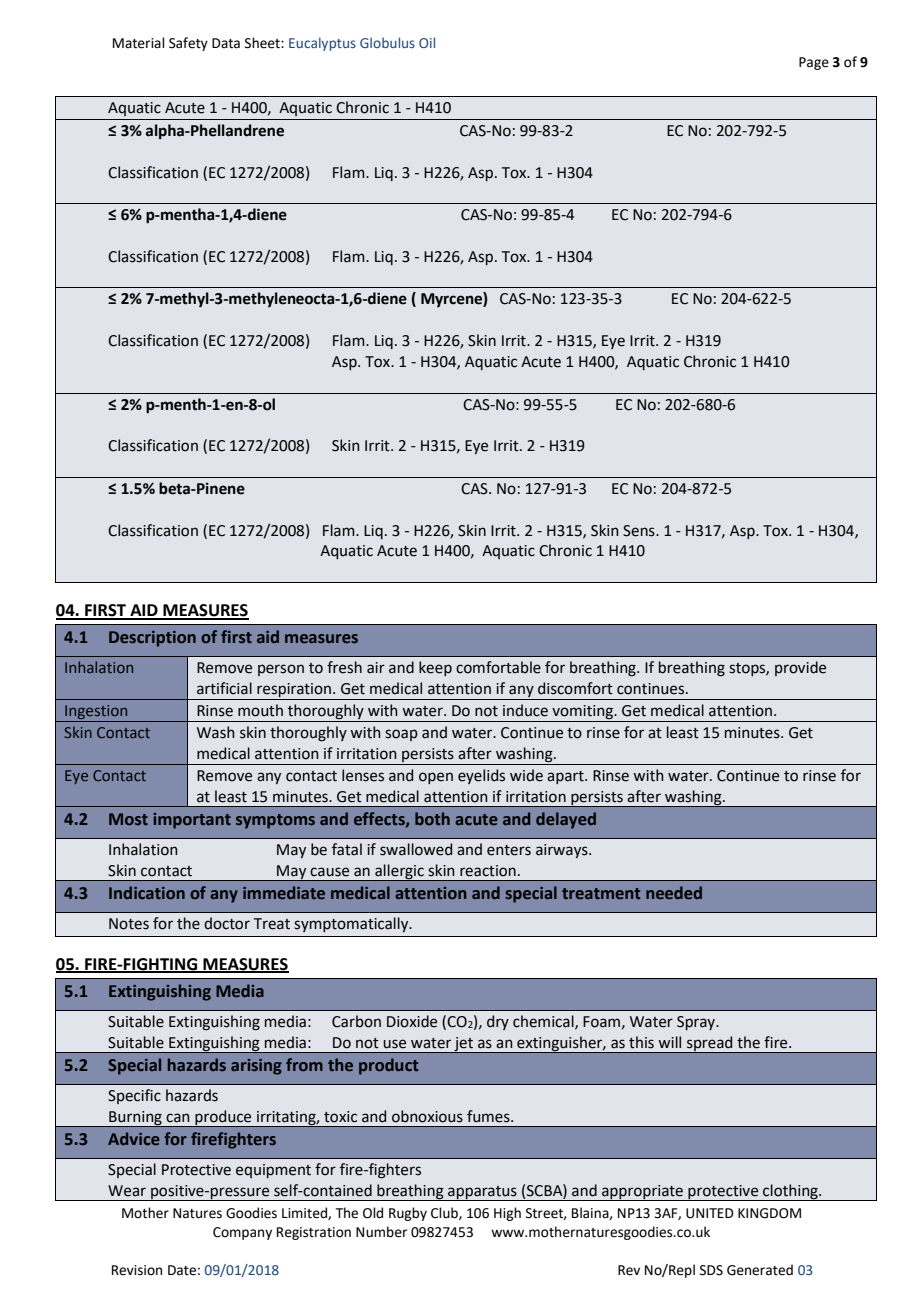 The image size is (924, 1308). I want to click on Page, so click(814, 63).
